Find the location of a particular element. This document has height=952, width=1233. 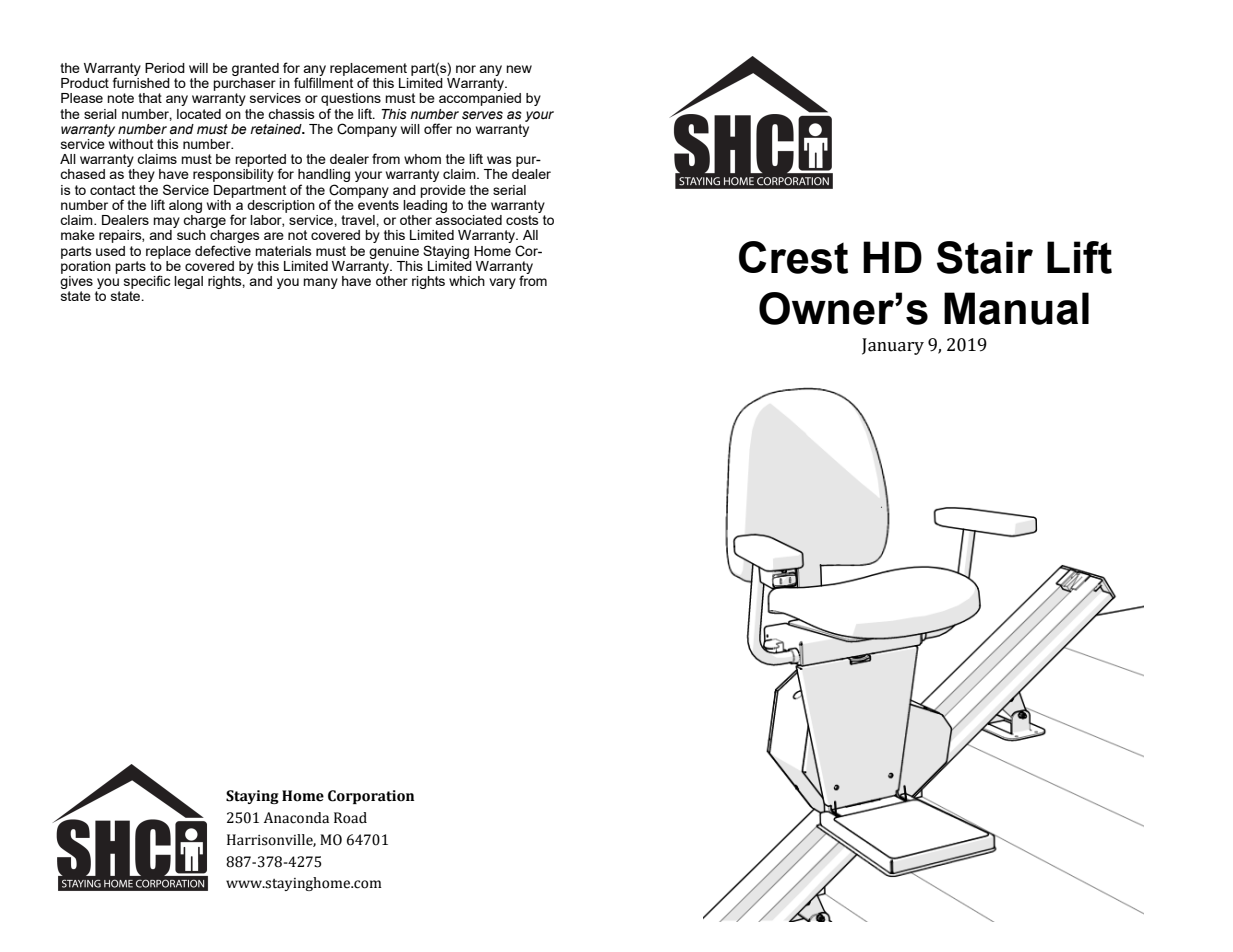

that is located at coordinates (150, 98).
